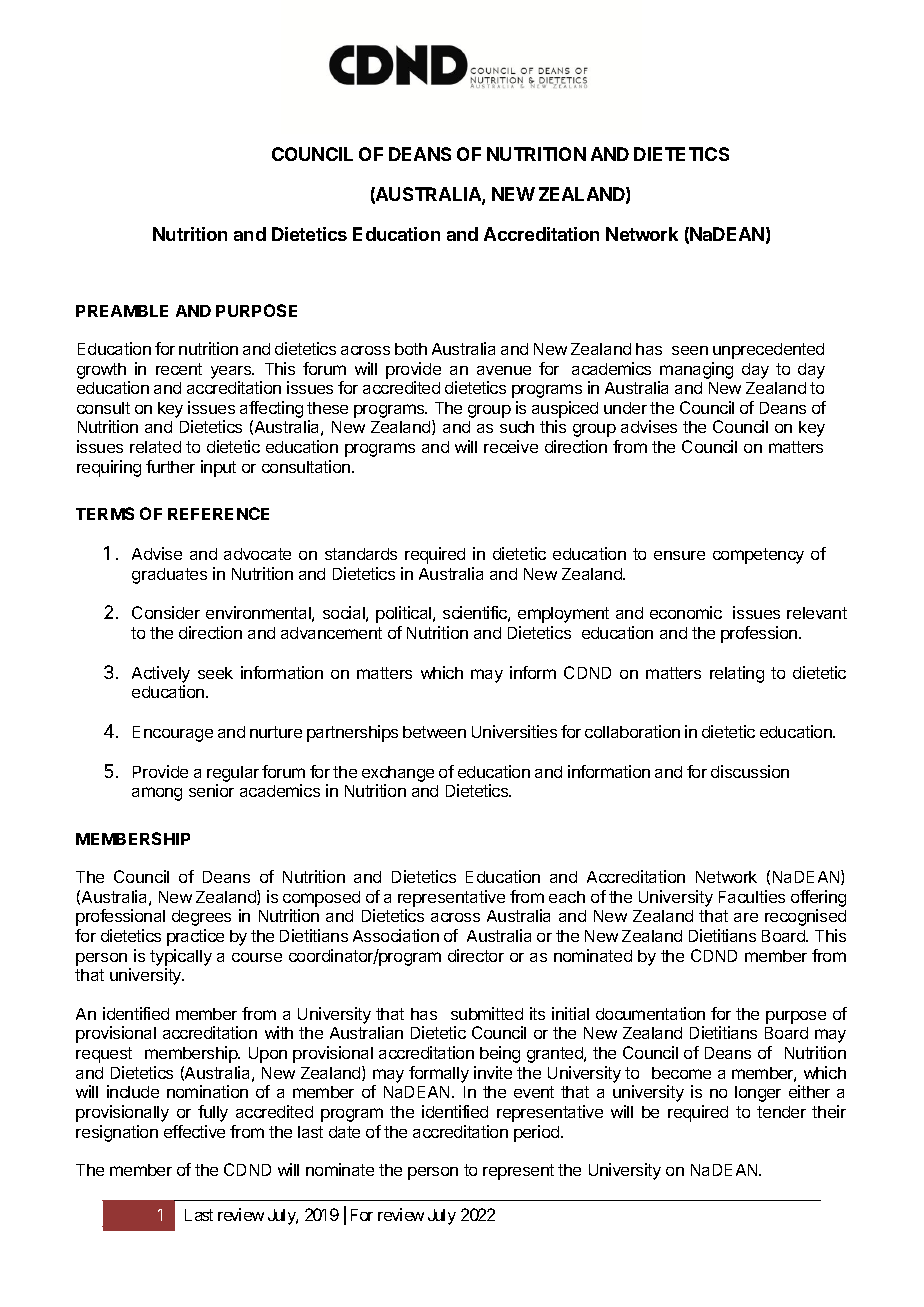 The width and height of the screenshot is (924, 1307). What do you see at coordinates (434, 732) in the screenshot?
I see `between` at bounding box center [434, 732].
